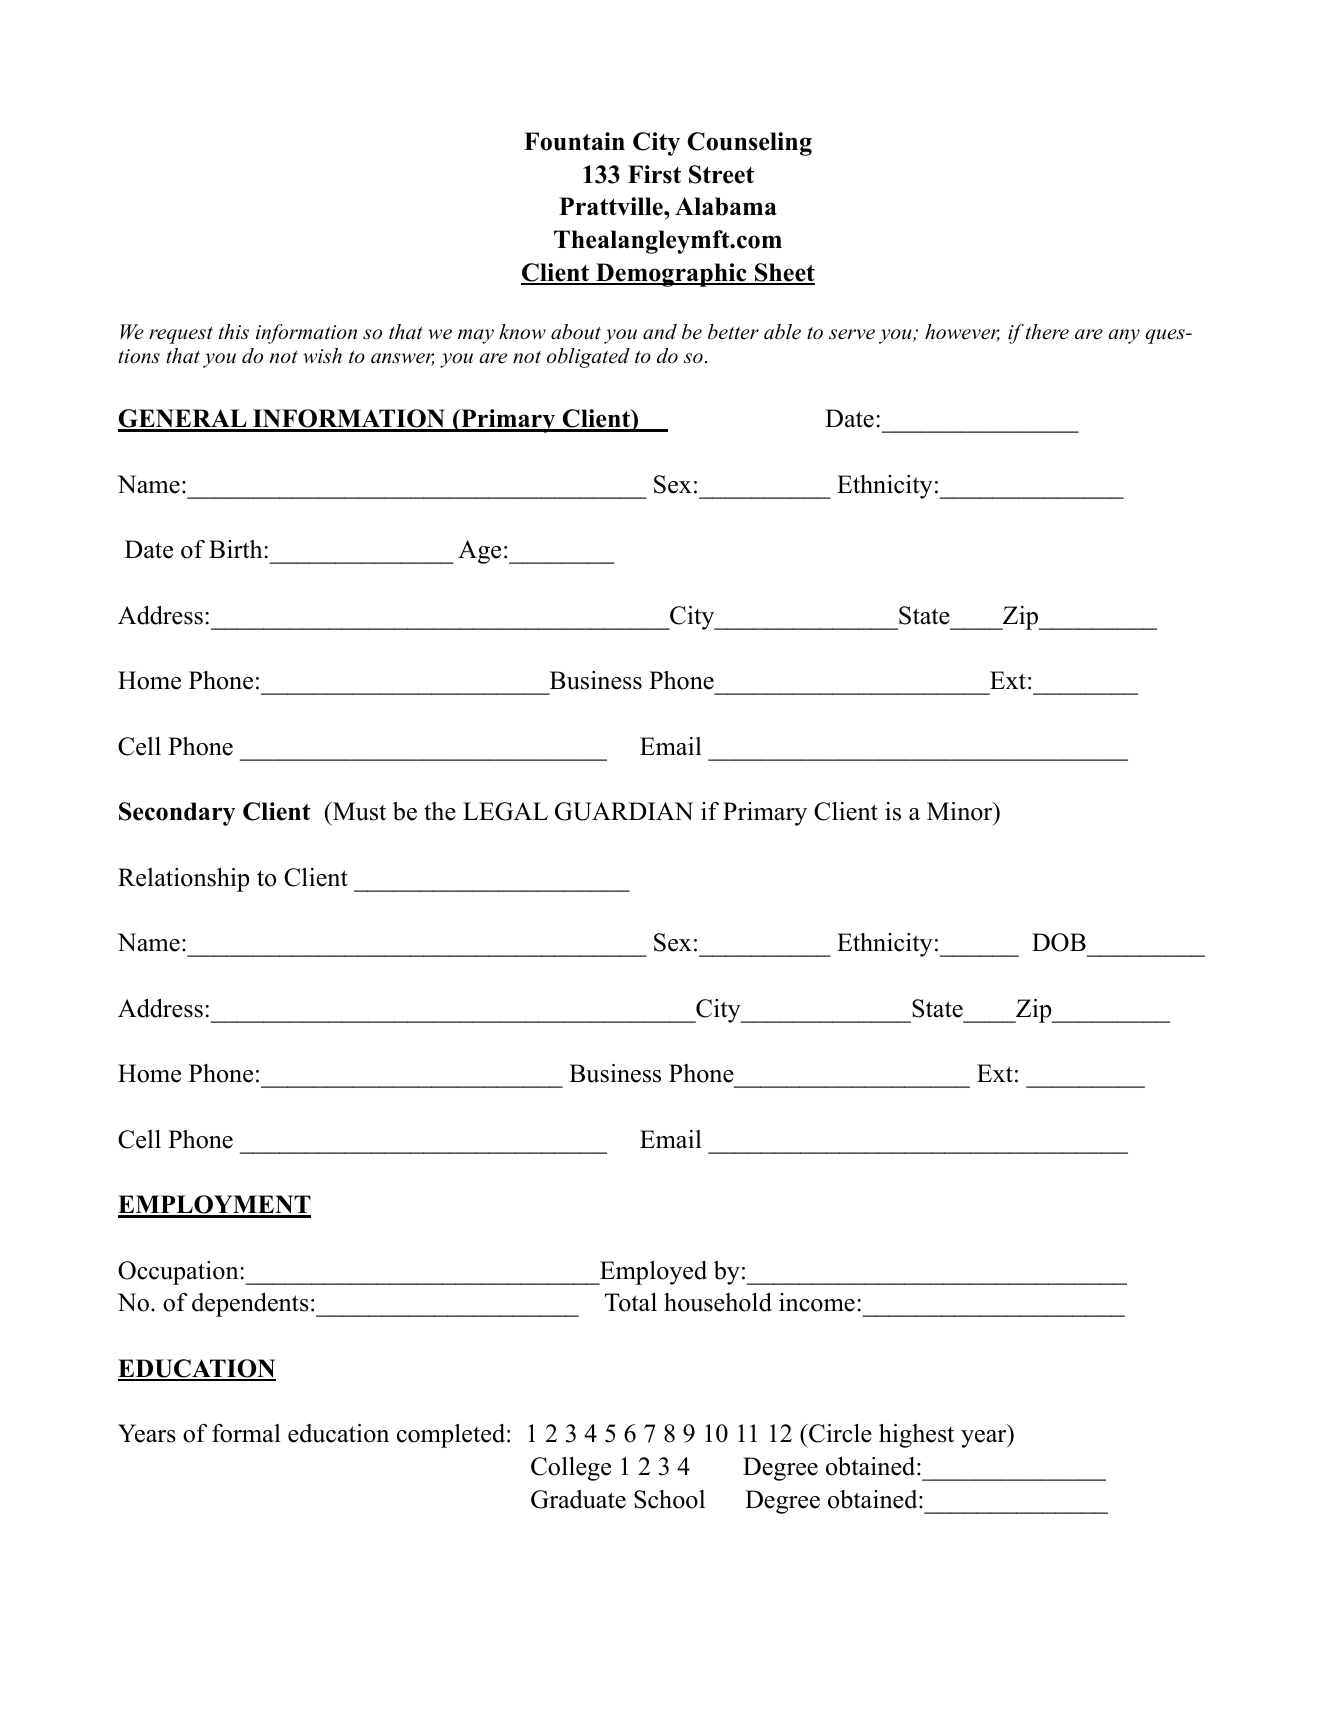 This image has width=1336, height=1729. What do you see at coordinates (234, 332) in the image?
I see `this` at bounding box center [234, 332].
